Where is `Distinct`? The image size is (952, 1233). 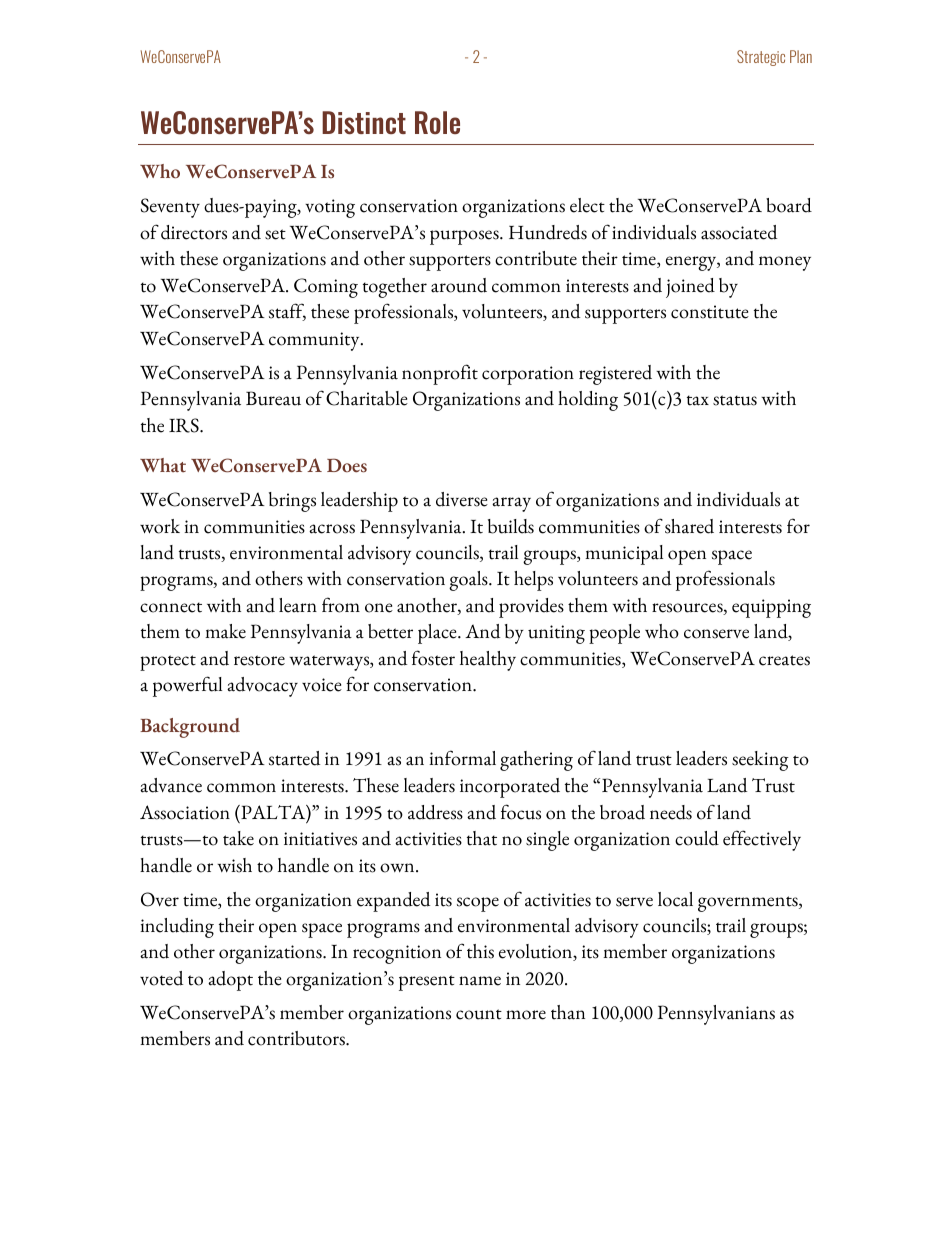 Distinct is located at coordinates (364, 122).
